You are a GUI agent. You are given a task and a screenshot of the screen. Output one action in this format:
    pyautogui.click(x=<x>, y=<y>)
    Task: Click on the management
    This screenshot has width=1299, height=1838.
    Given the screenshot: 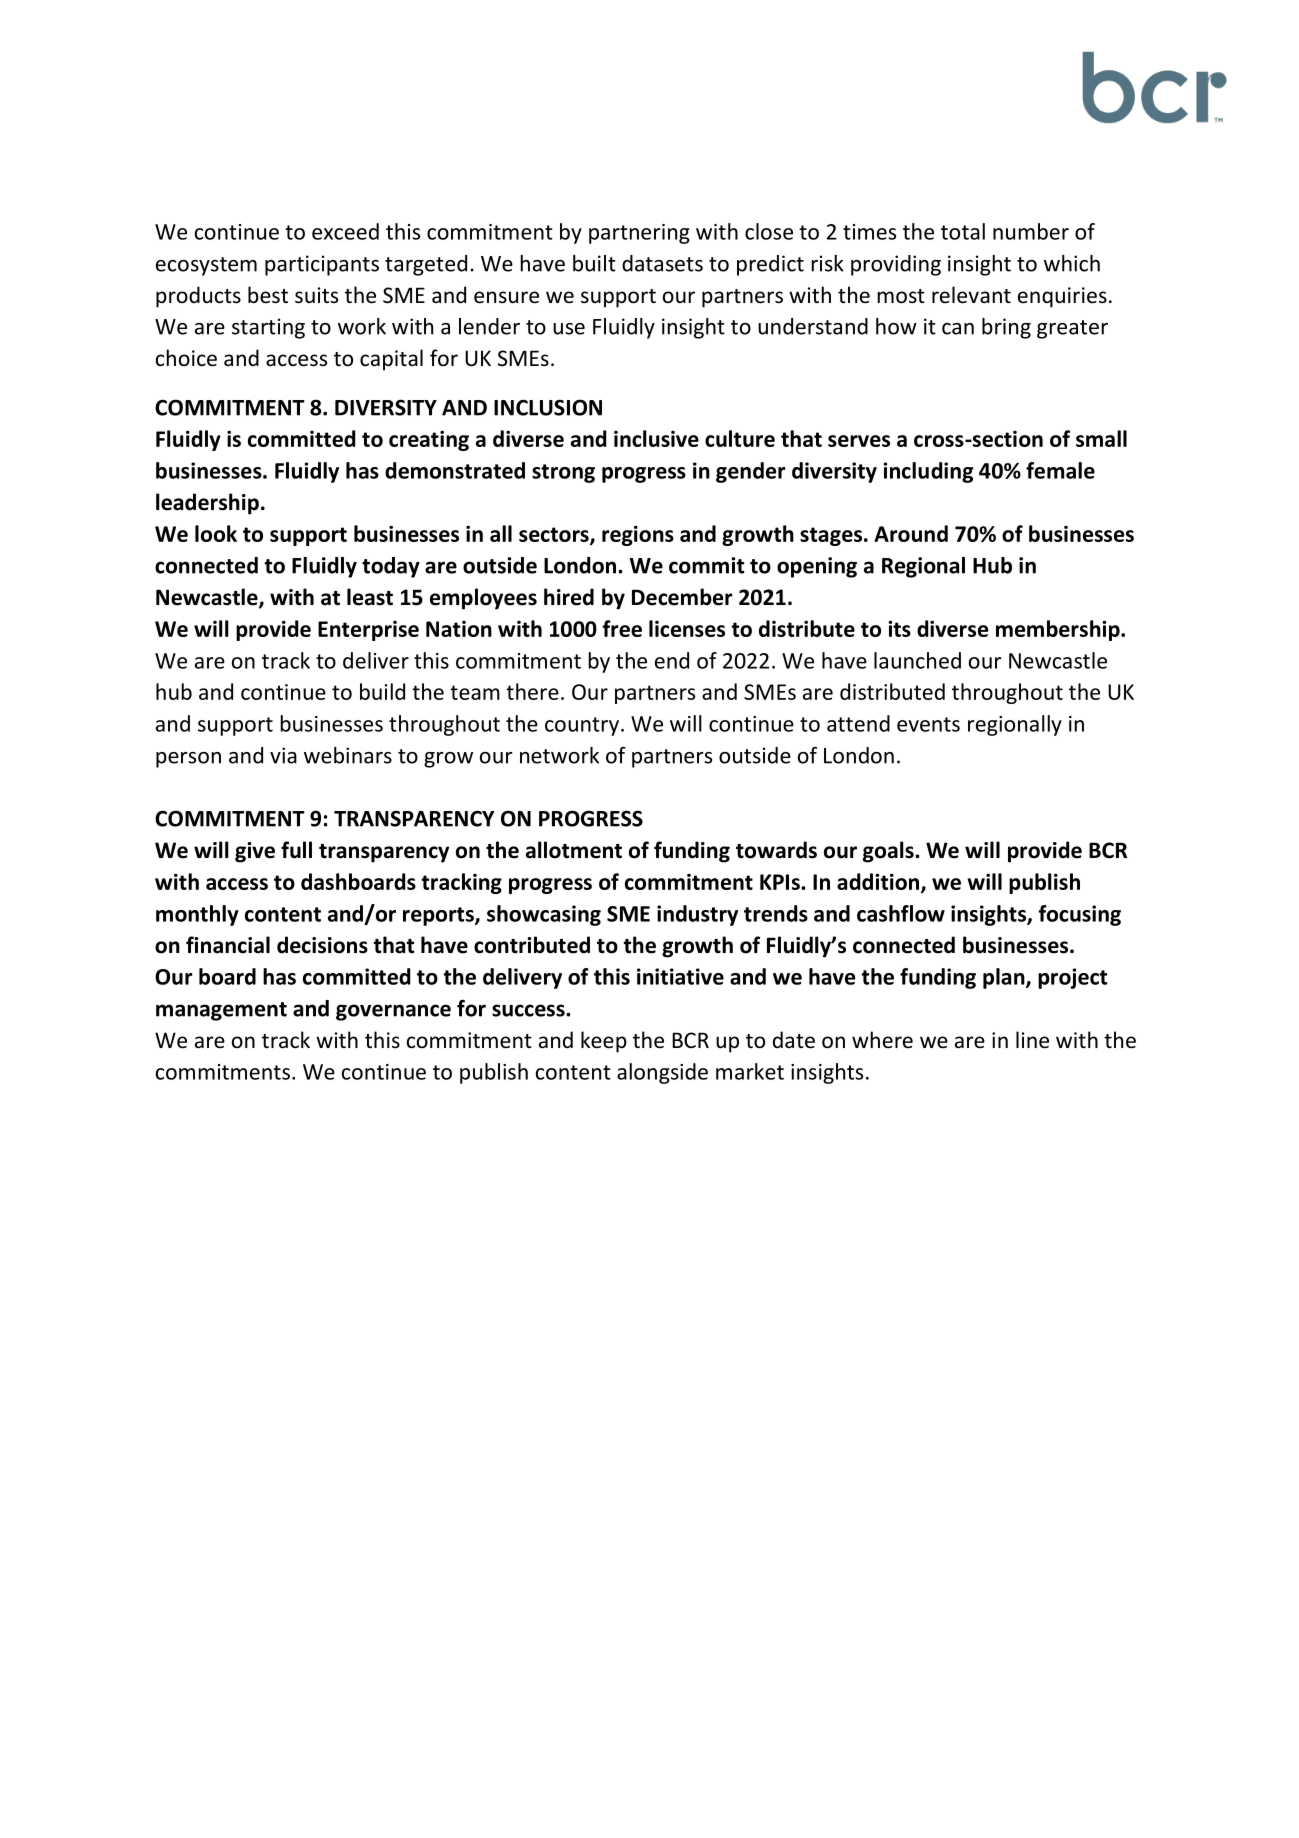 What is the action you would take?
    pyautogui.click(x=221, y=1011)
